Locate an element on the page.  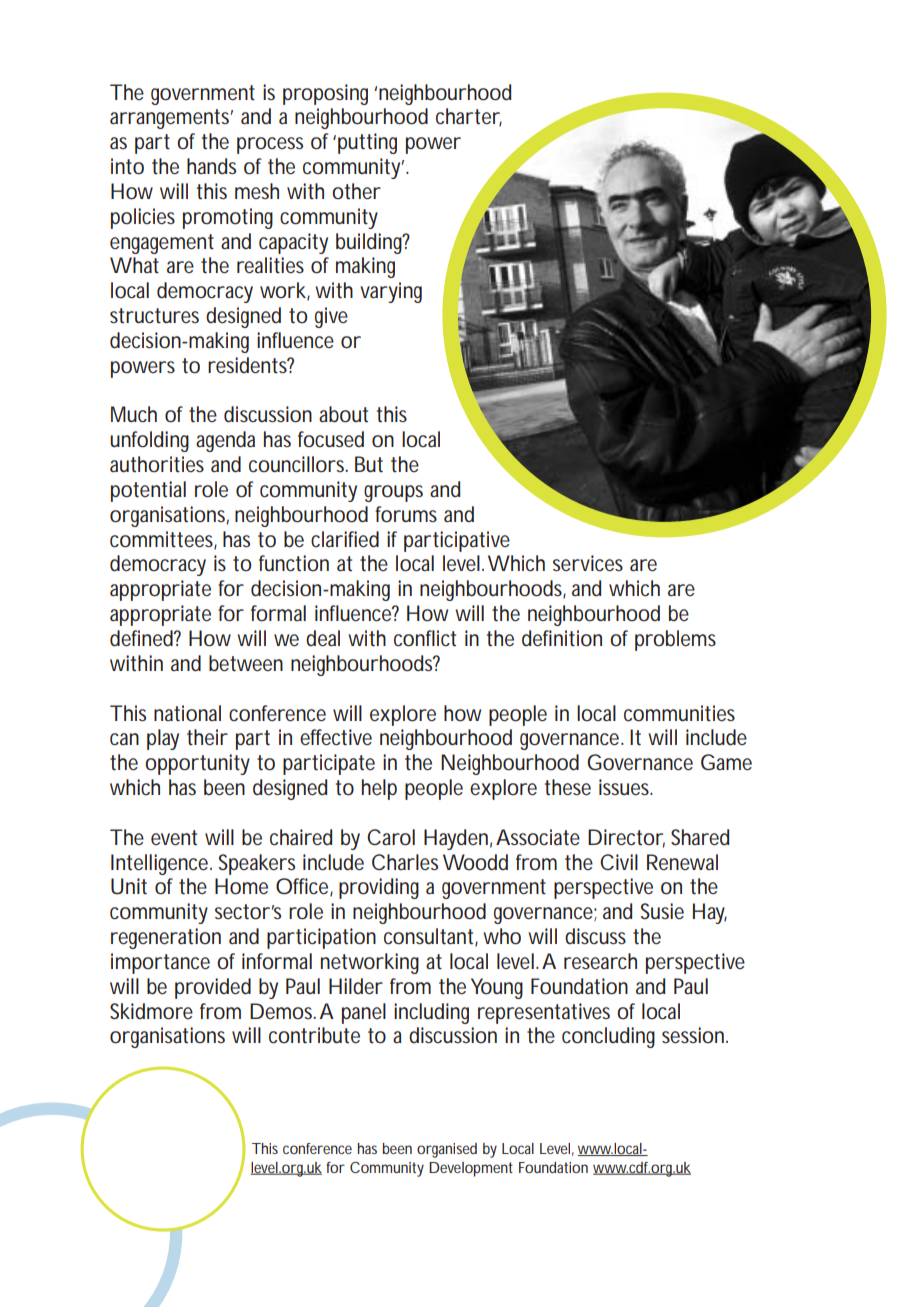
session is located at coordinates (693, 1035).
